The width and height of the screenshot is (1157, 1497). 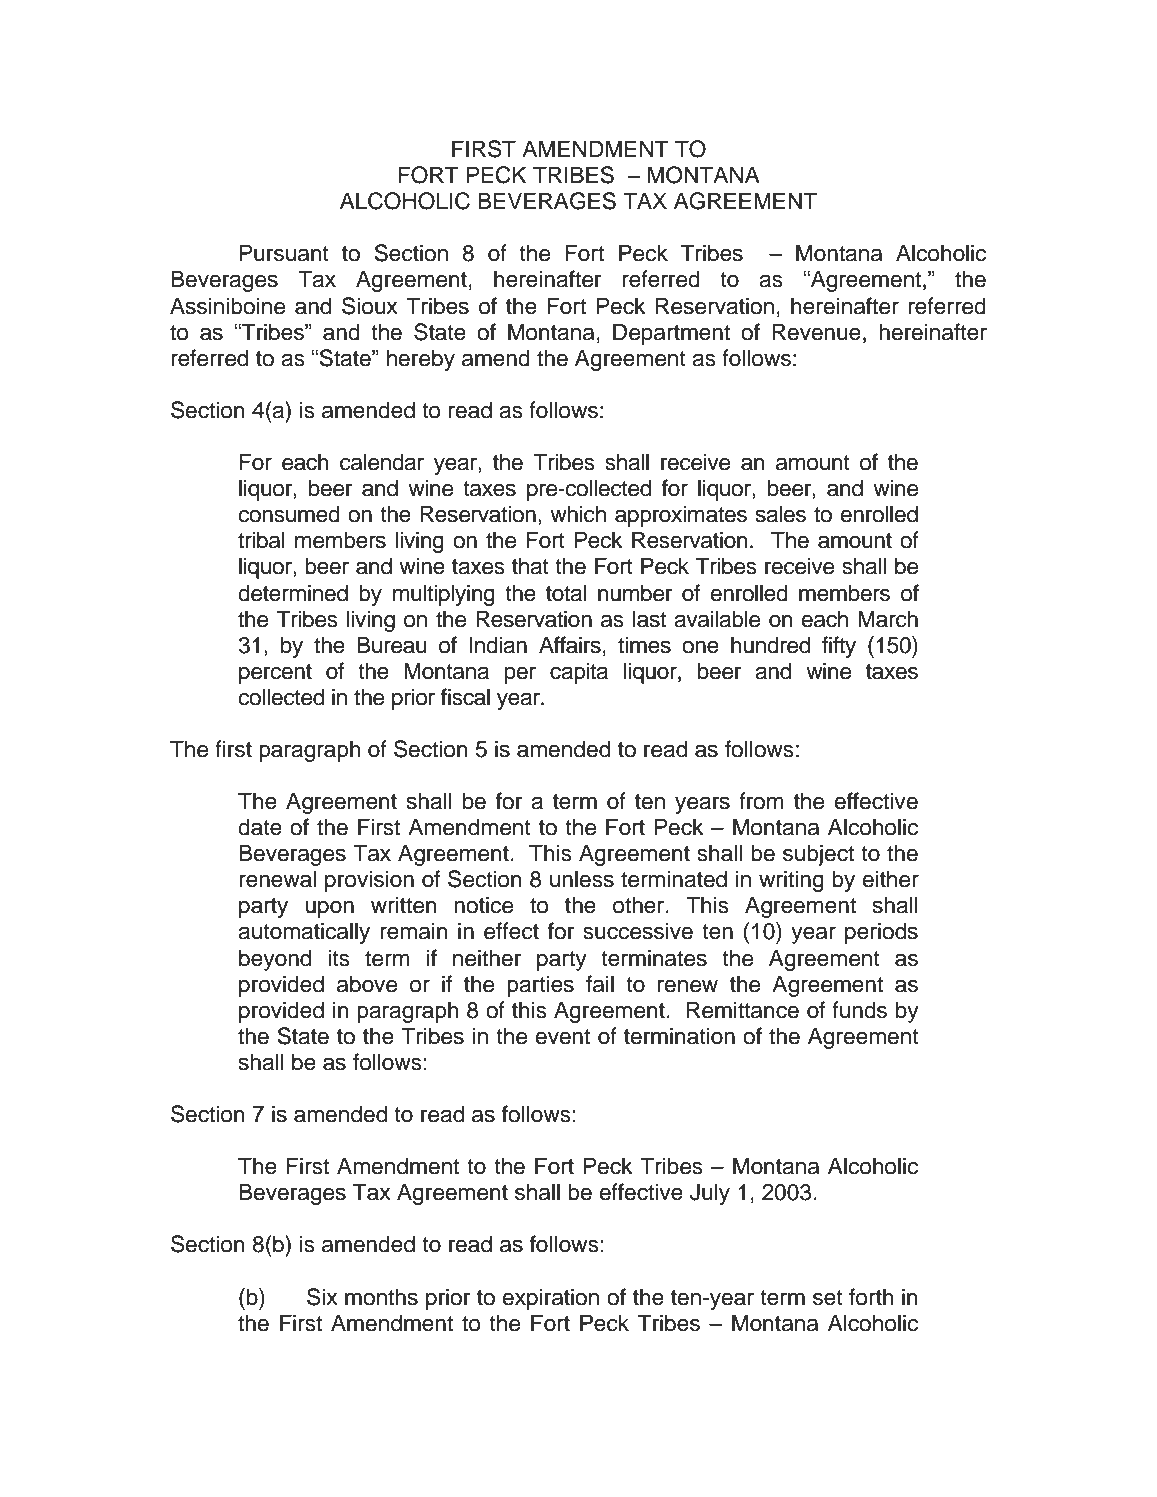 What do you see at coordinates (839, 647) in the screenshot?
I see `fifty` at bounding box center [839, 647].
